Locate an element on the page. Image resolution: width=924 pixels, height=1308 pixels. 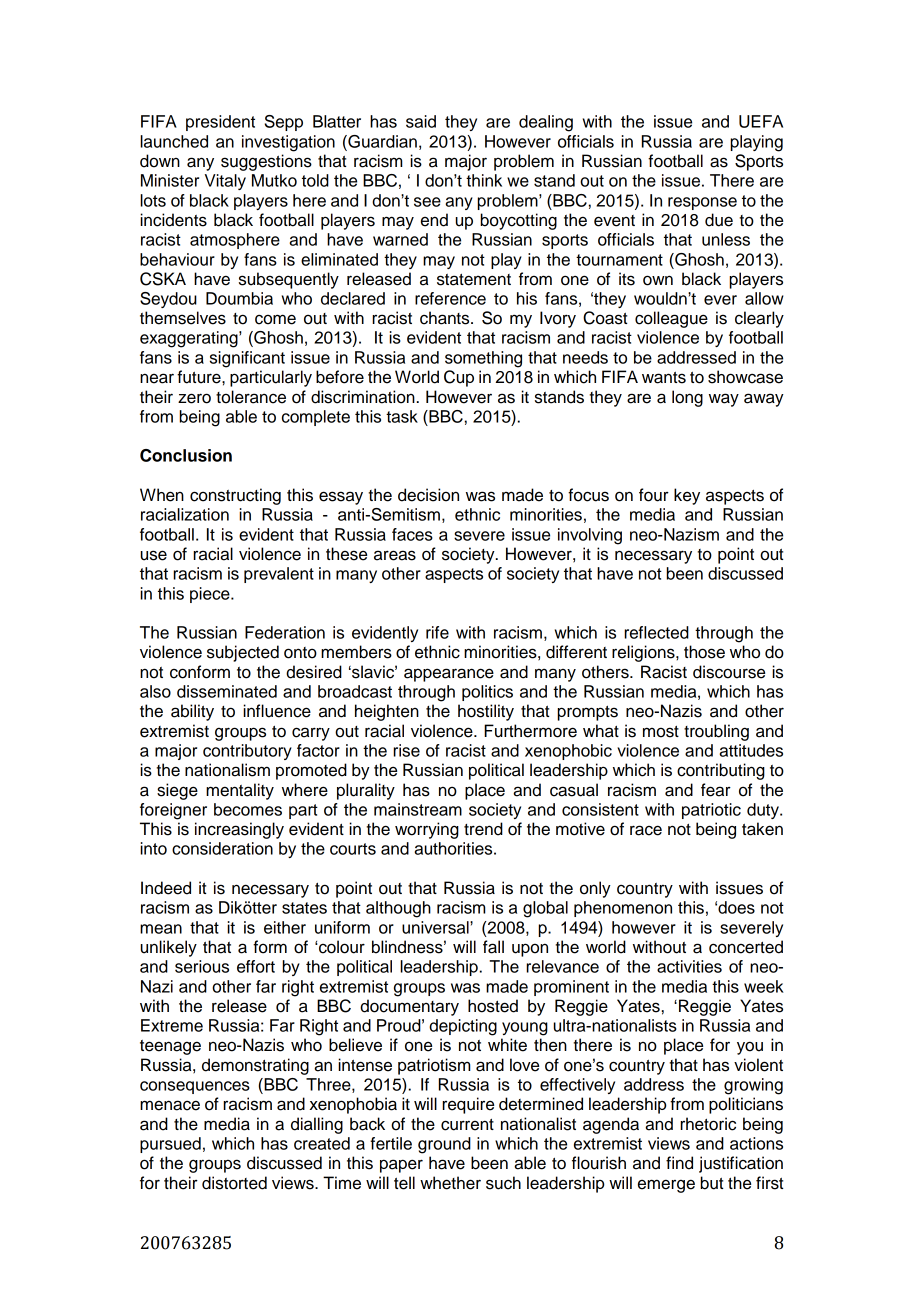
response is located at coordinates (702, 203).
